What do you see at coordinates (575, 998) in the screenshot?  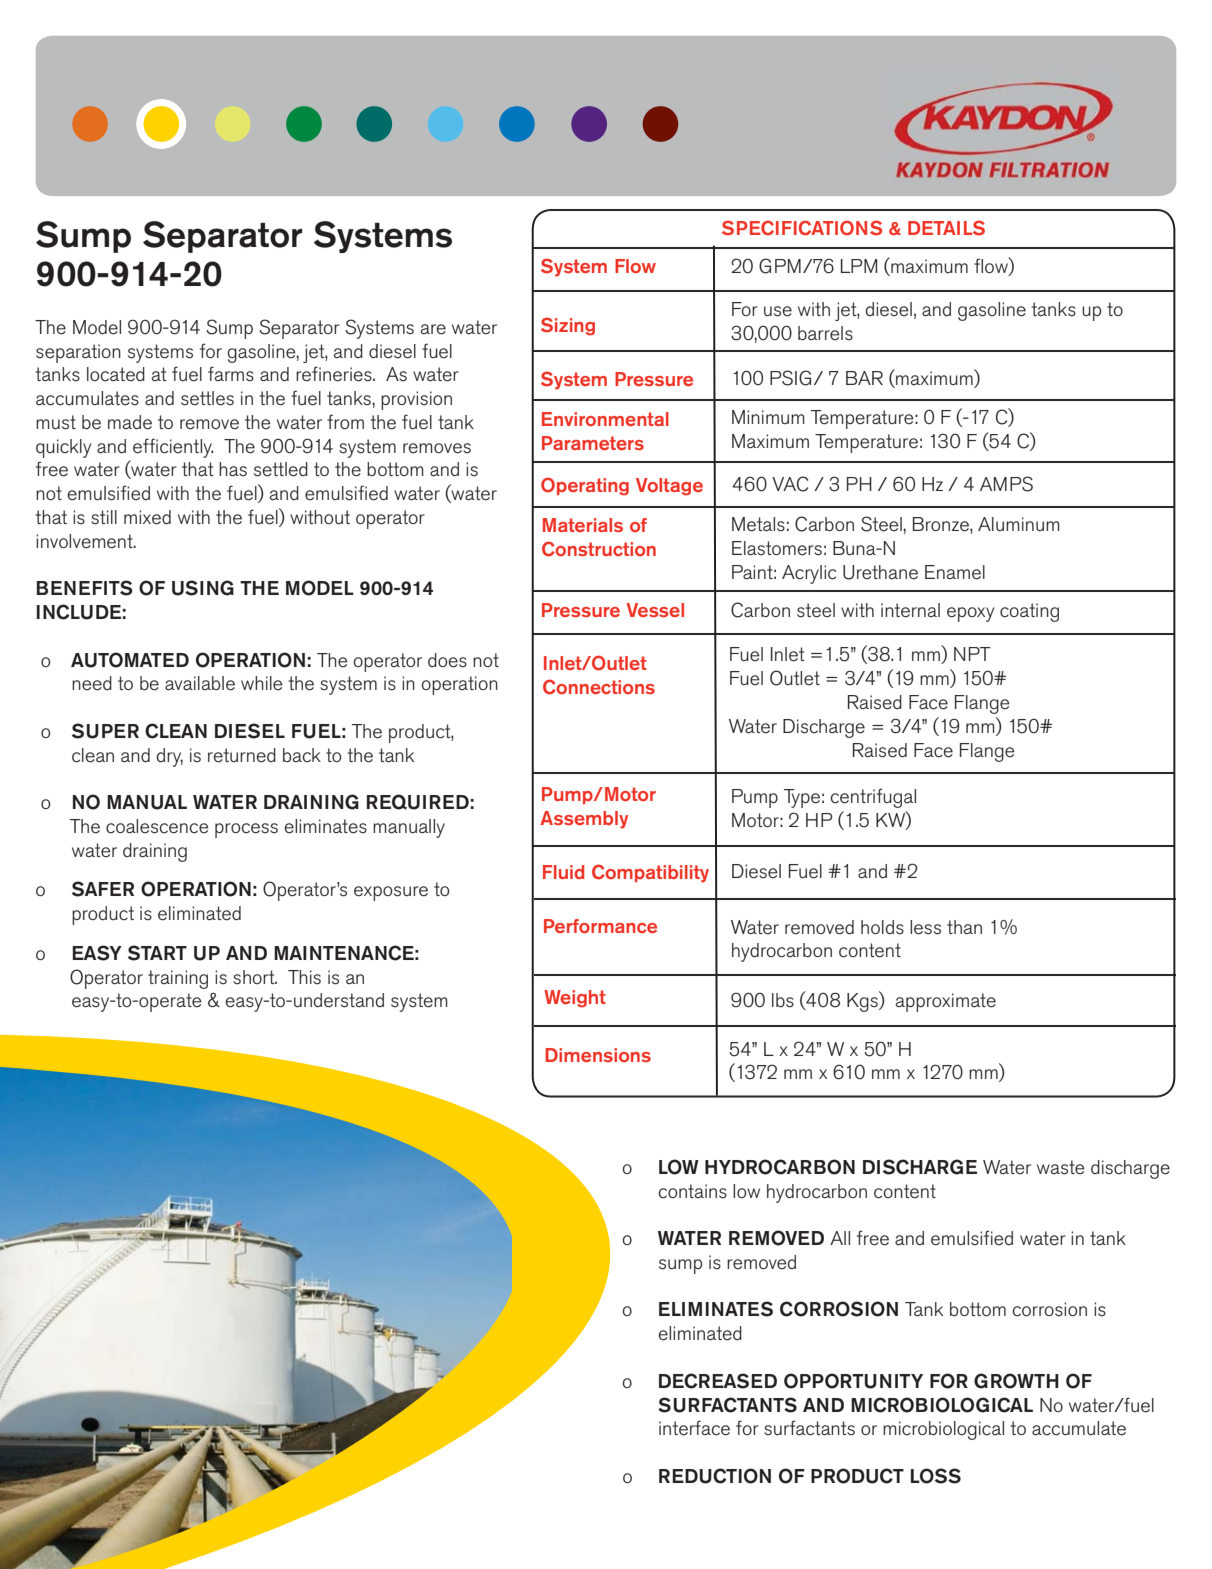 I see `Weight` at bounding box center [575, 998].
